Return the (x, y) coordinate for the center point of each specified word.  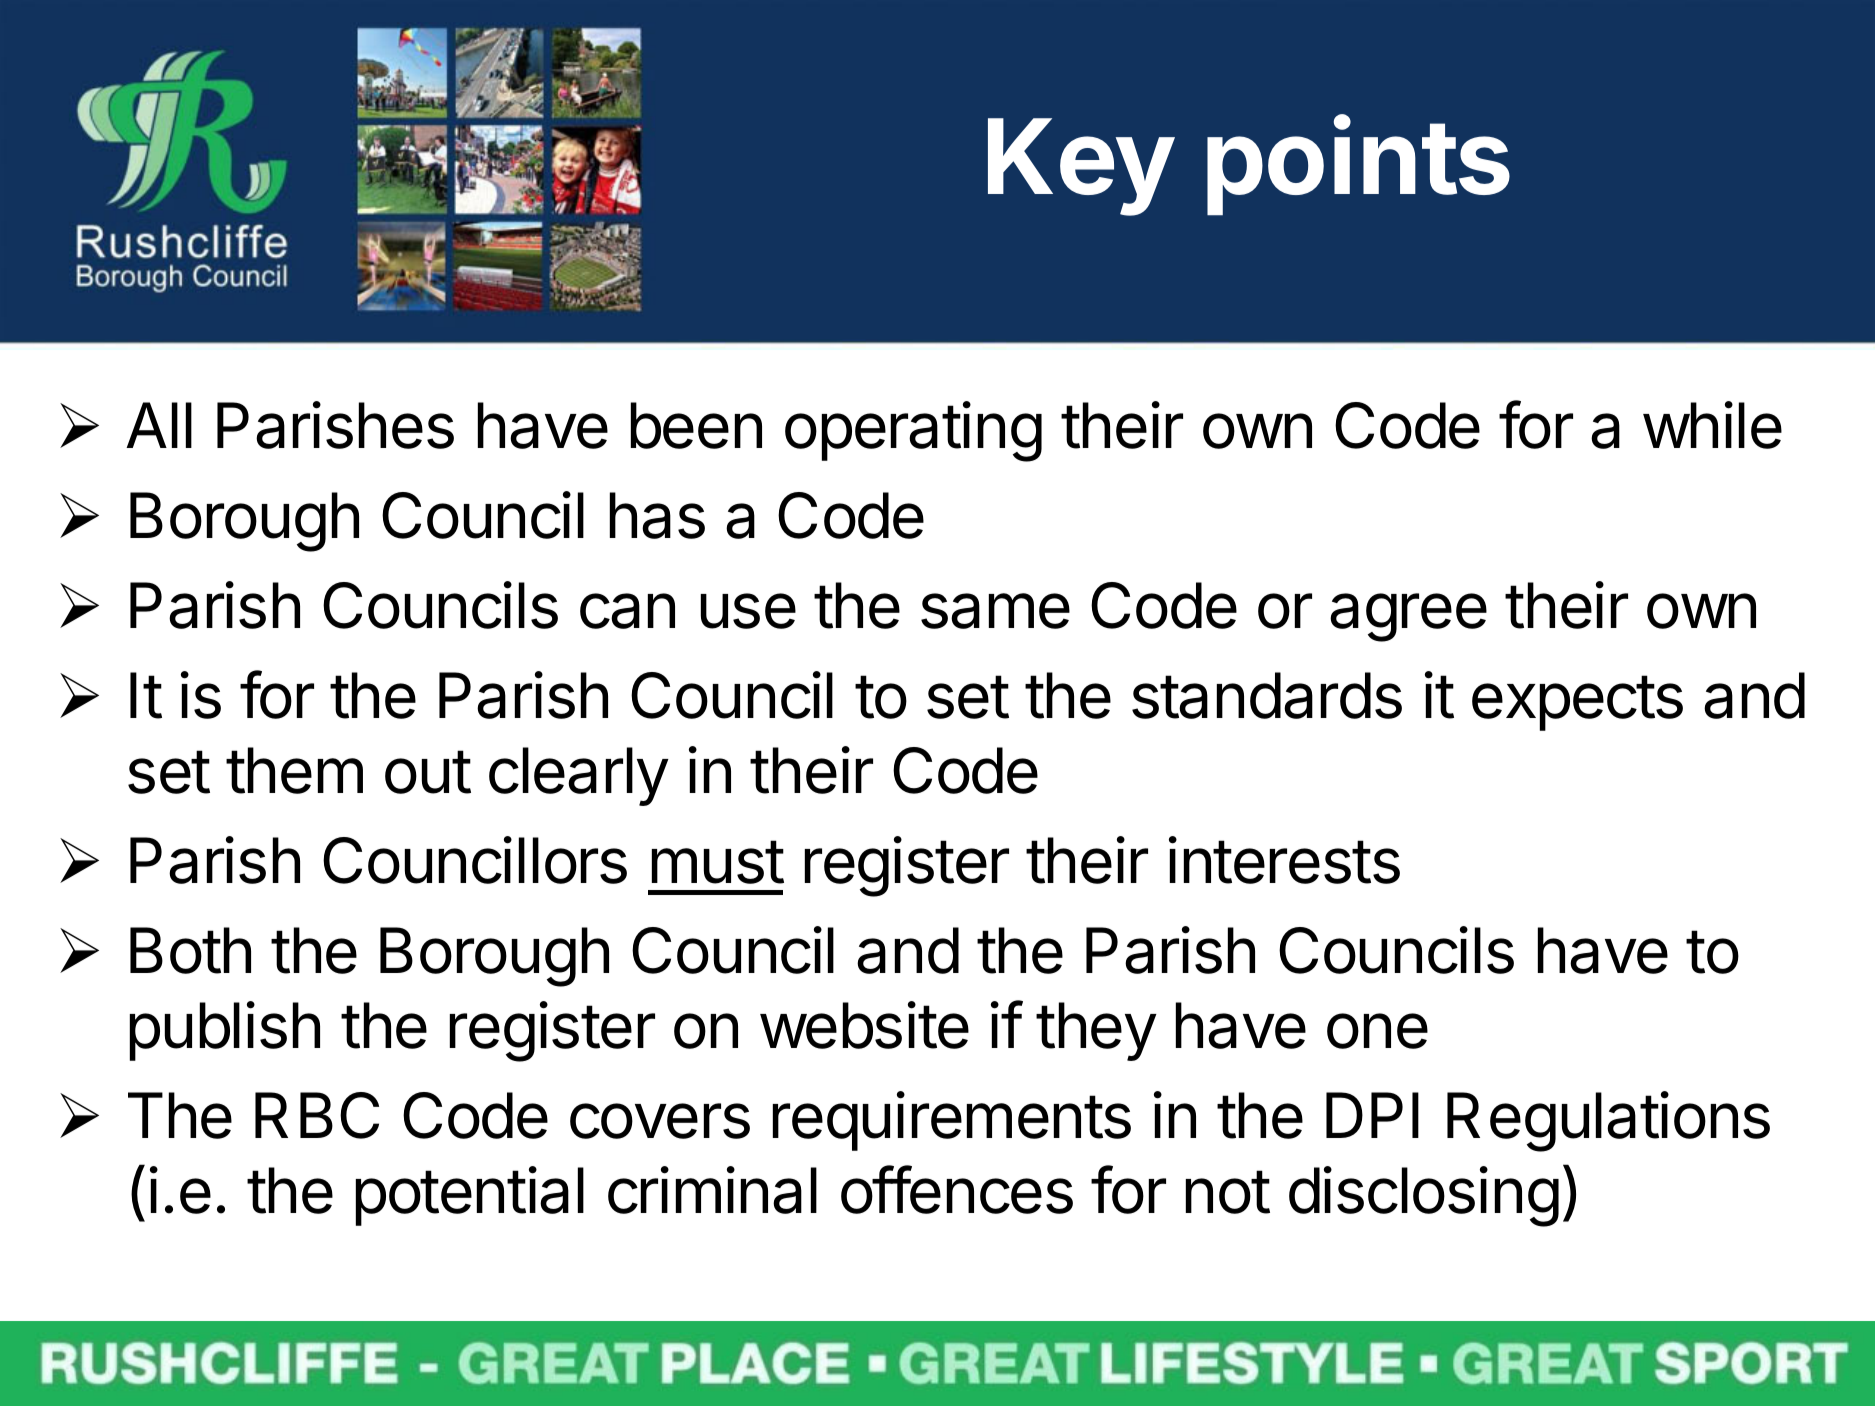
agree (1408, 617)
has (657, 515)
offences (957, 1190)
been (696, 425)
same (995, 611)
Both (190, 950)
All (159, 425)
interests (1284, 860)
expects (1577, 703)
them (294, 770)
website (864, 1025)
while (1712, 425)
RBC (317, 1115)
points (1358, 166)
